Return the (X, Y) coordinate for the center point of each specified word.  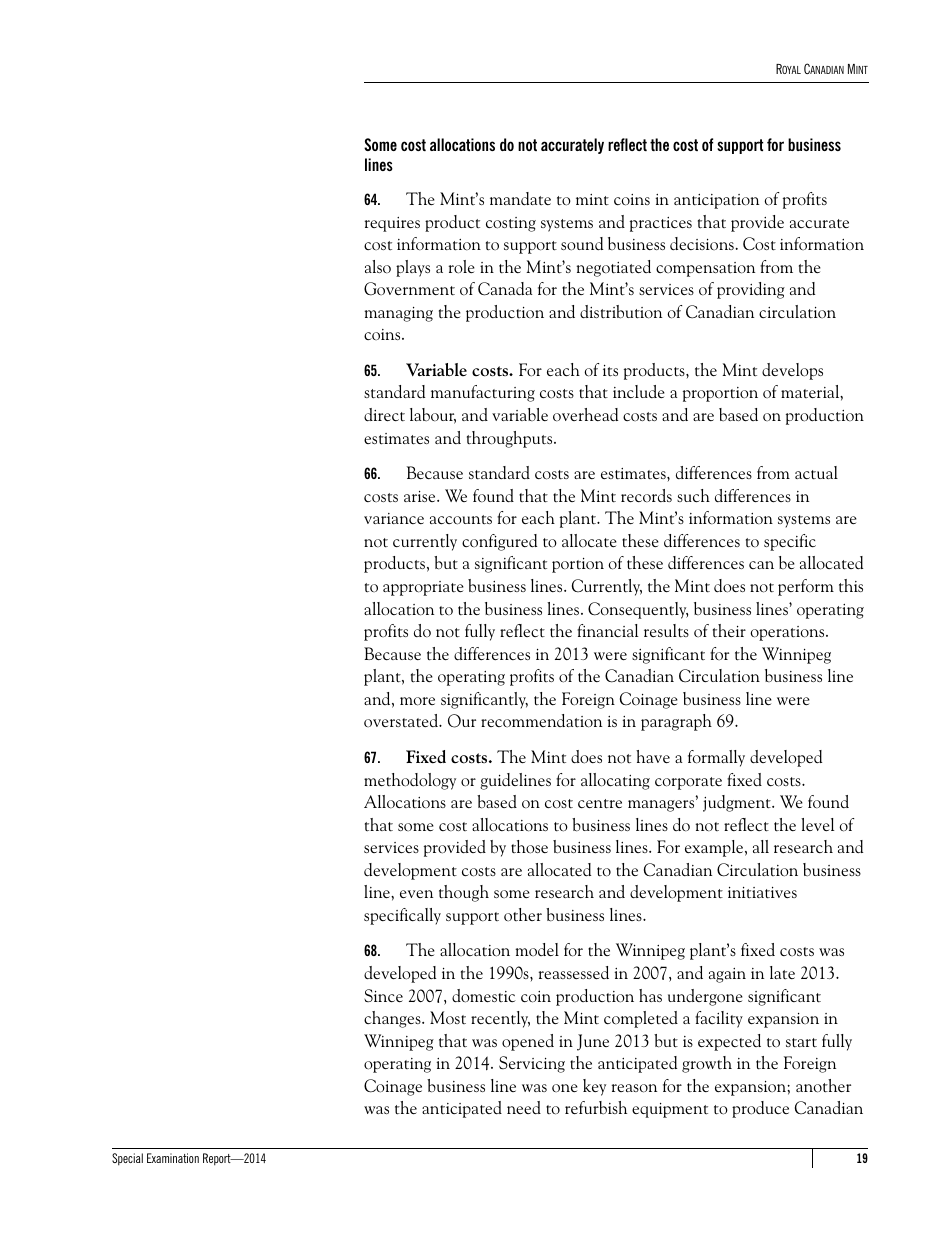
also (378, 267)
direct (384, 415)
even (416, 894)
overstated (402, 720)
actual (816, 473)
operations (788, 633)
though (464, 893)
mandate (520, 198)
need (524, 1108)
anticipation (716, 201)
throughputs (511, 439)
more (417, 701)
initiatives (762, 893)
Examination (173, 1158)
